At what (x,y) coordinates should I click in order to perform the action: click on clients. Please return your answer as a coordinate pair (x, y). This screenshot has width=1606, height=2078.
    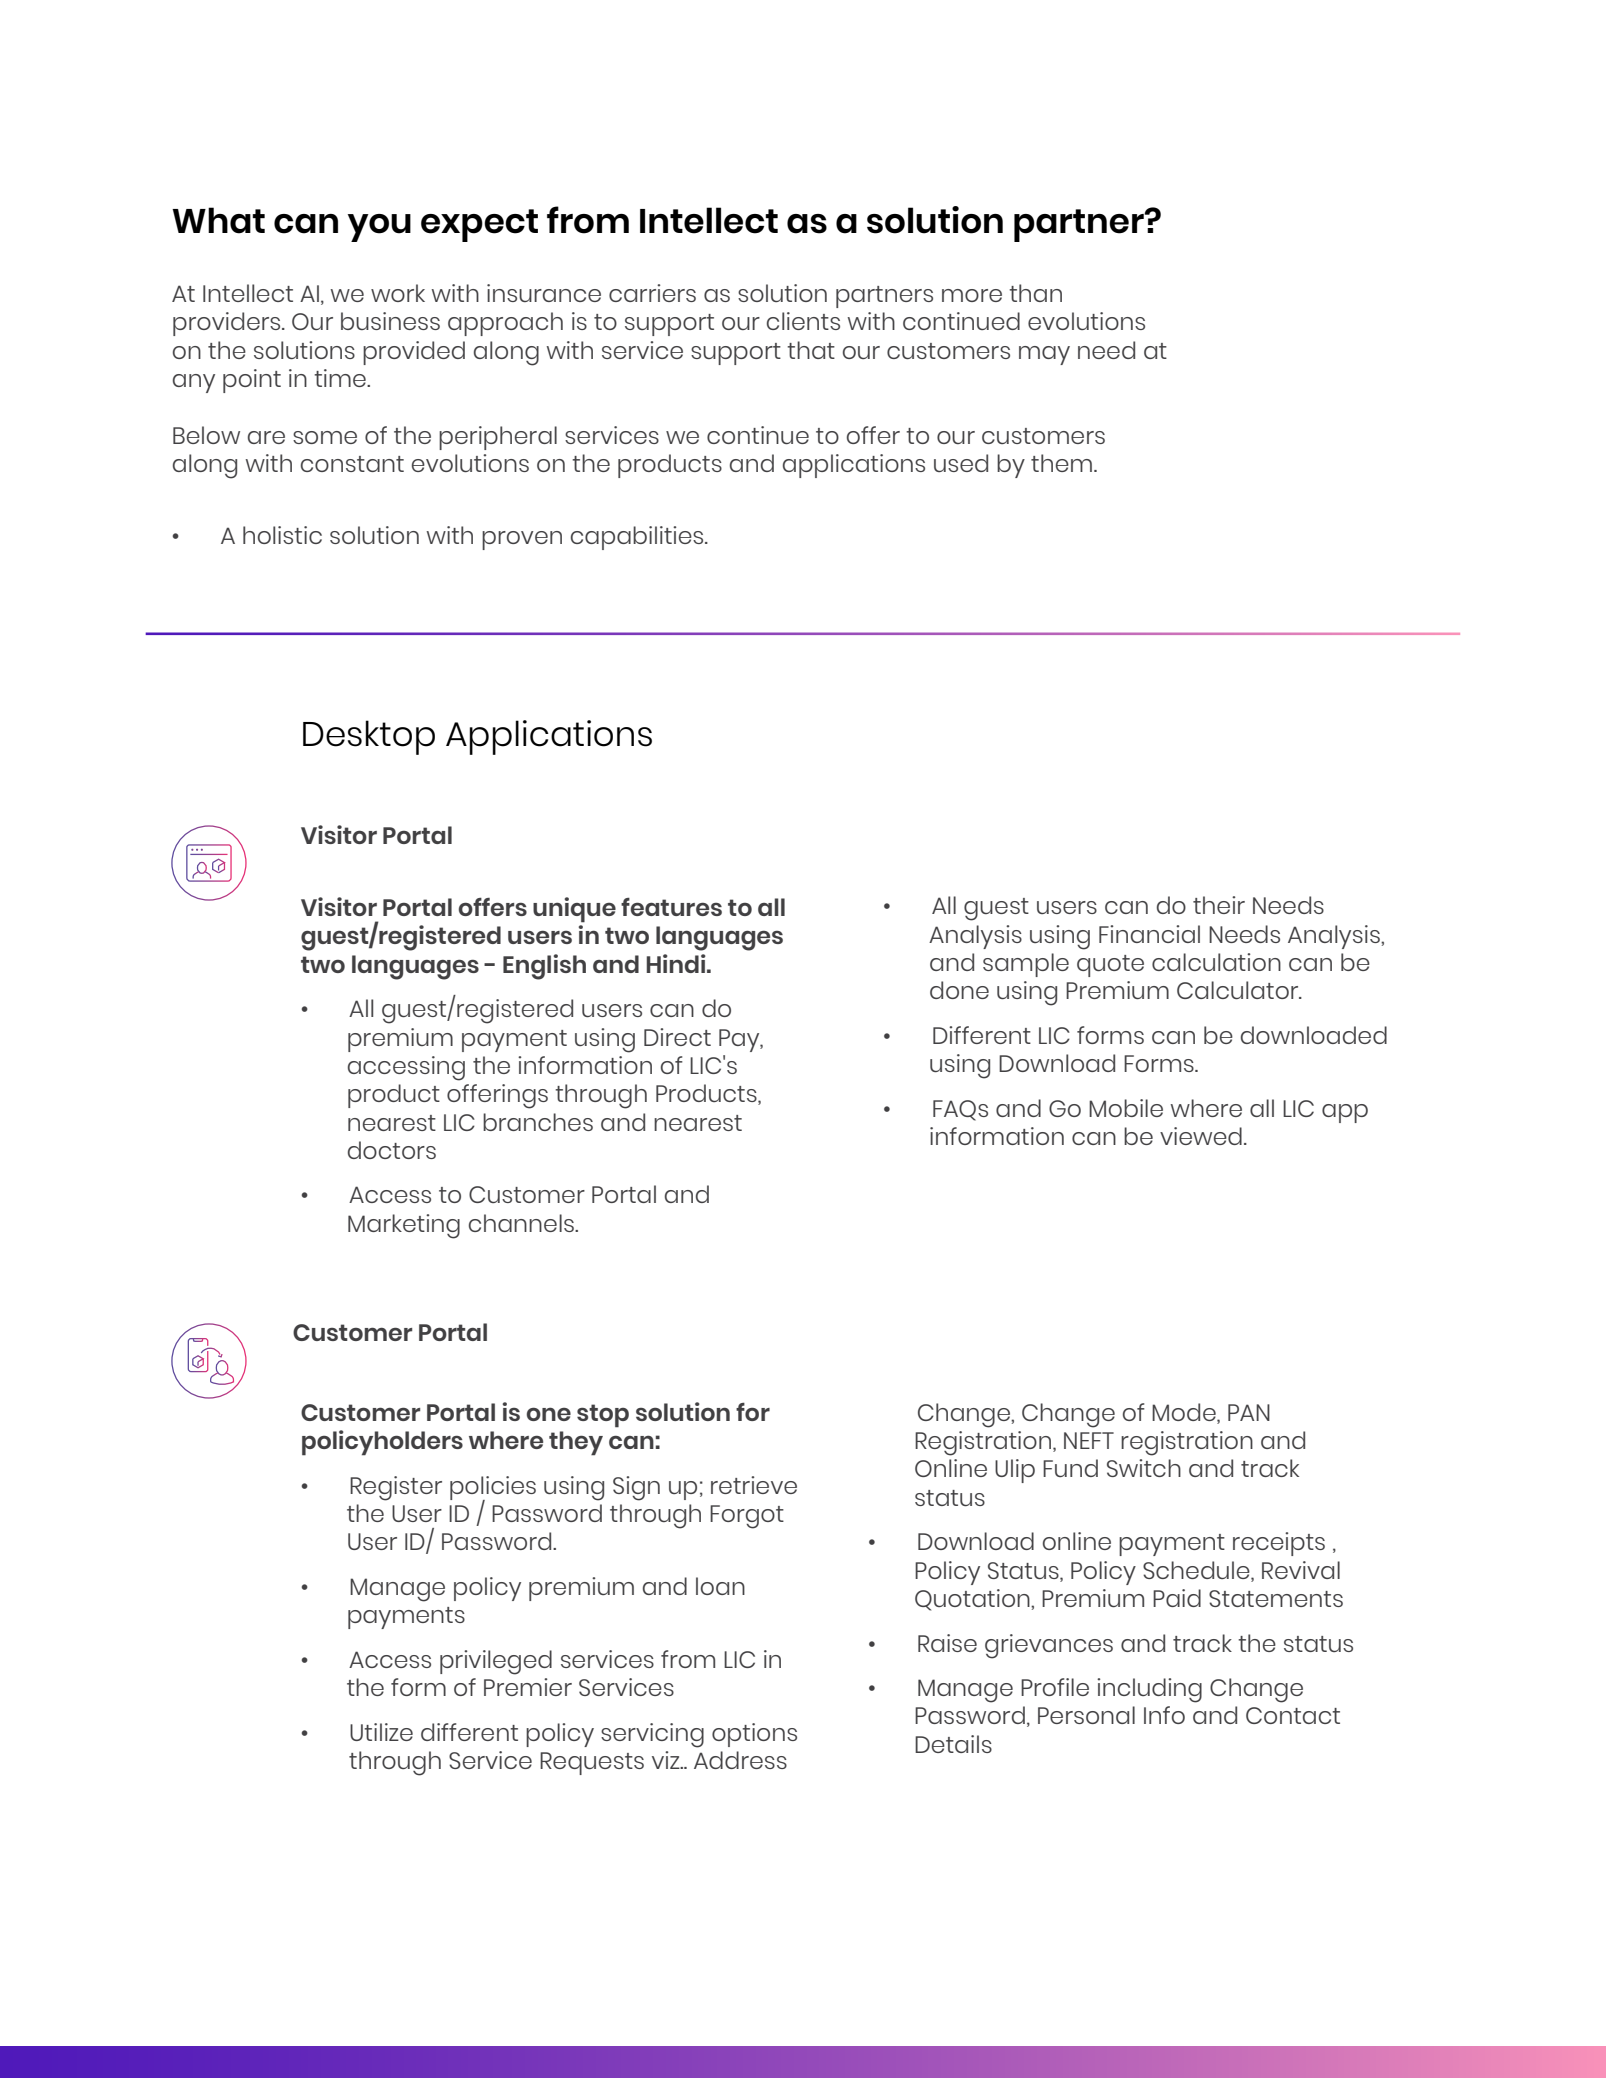
    Looking at the image, I should click on (803, 321).
